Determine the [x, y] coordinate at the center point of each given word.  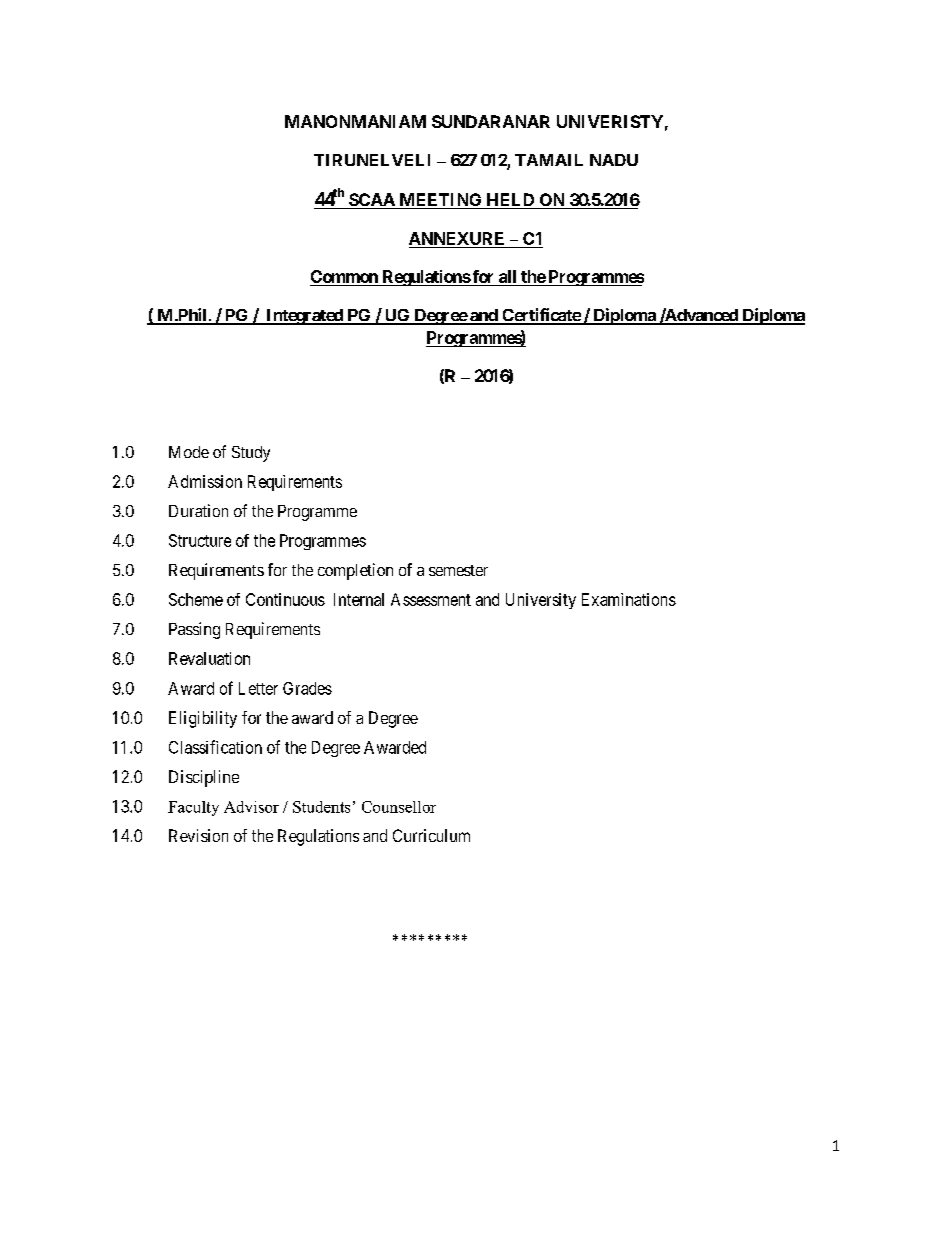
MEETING [440, 201]
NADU [614, 160]
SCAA [372, 201]
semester [458, 570]
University [541, 601]
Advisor [251, 807]
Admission [205, 481]
